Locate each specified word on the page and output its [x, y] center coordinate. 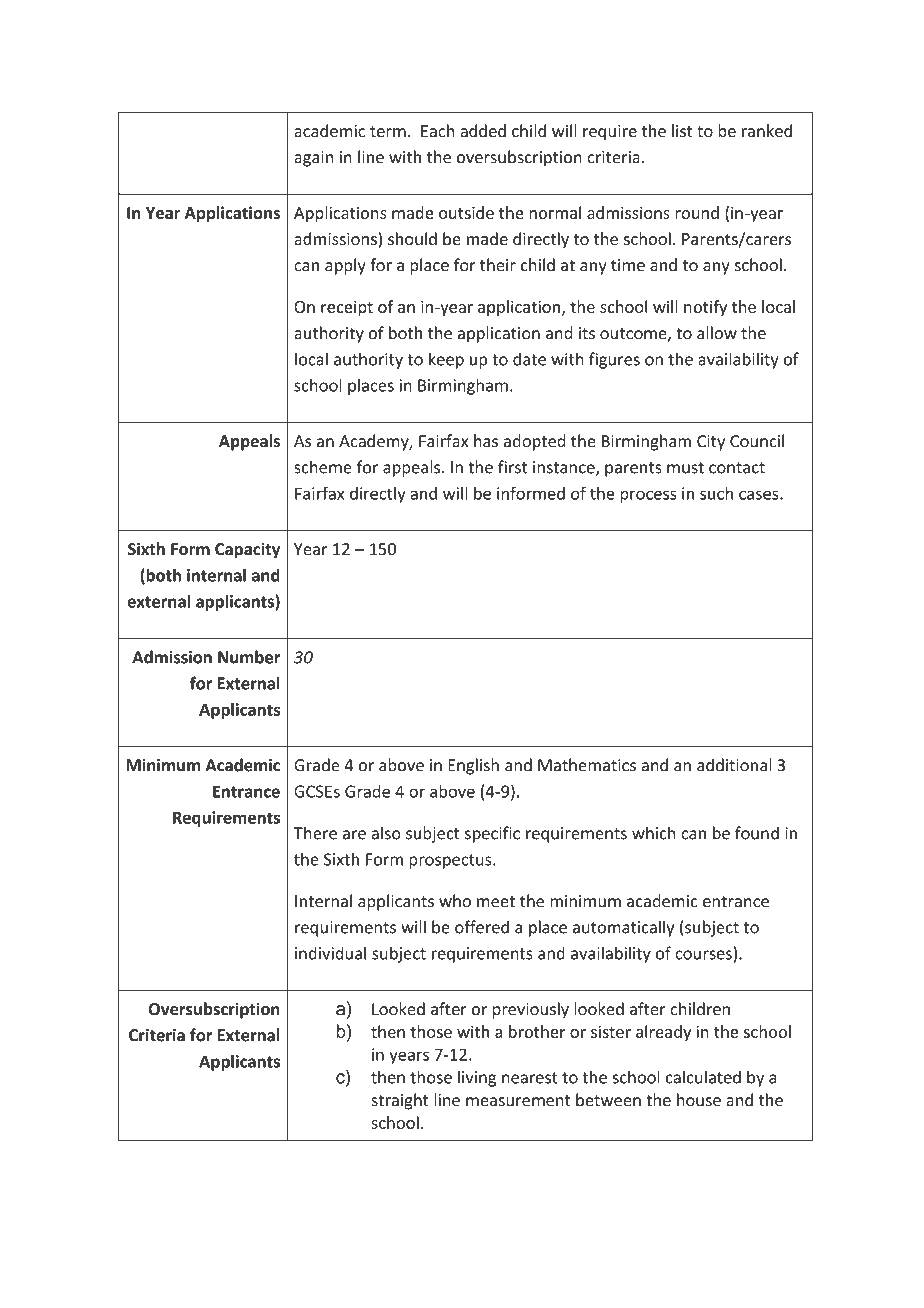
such [716, 493]
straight [400, 1101]
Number [249, 657]
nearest [530, 1078]
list [682, 131]
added [483, 131]
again [313, 159]
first [513, 467]
